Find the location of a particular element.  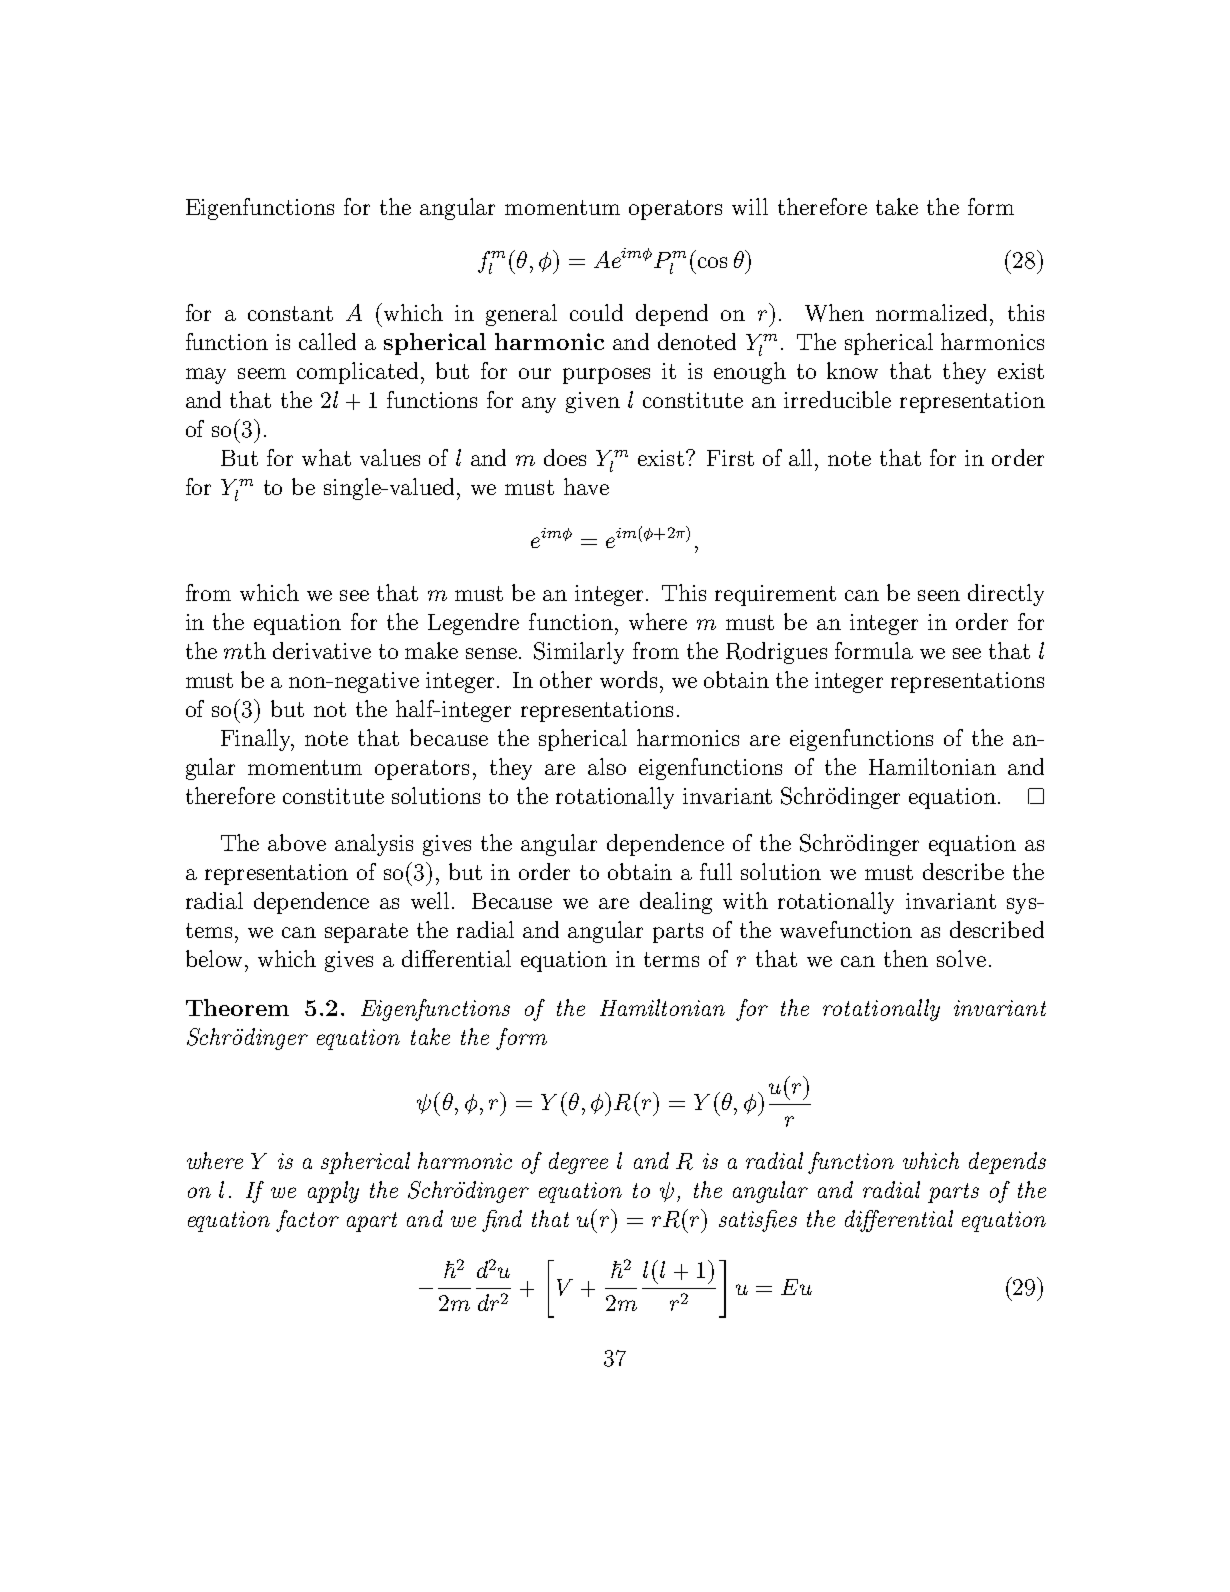

have is located at coordinates (586, 486).
